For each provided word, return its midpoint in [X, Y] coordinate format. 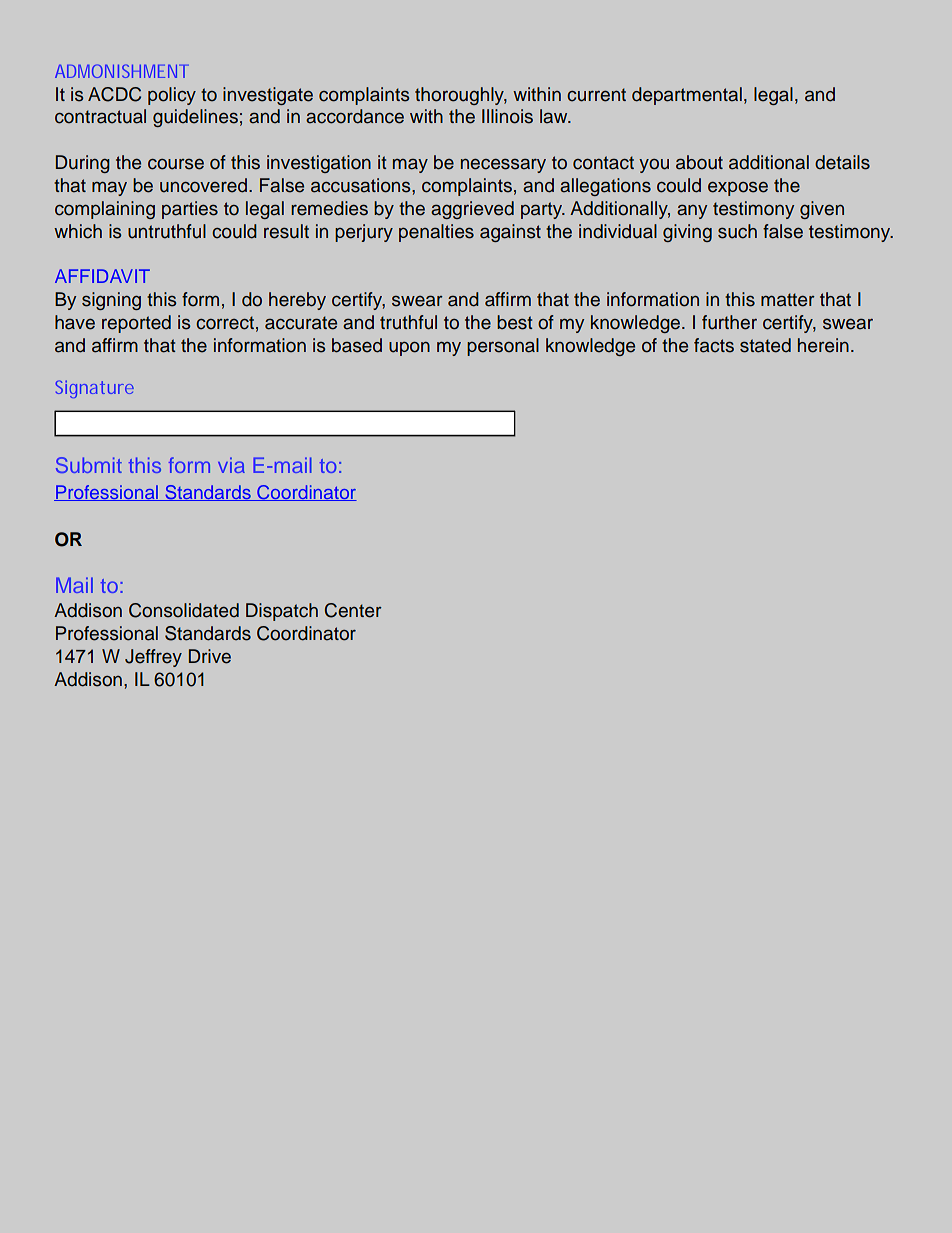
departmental [687, 96]
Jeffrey [153, 658]
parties [190, 210]
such [737, 231]
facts [714, 345]
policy [172, 96]
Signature [95, 389]
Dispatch [282, 612]
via [231, 465]
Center [353, 610]
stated [765, 345]
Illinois [507, 116]
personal [503, 347]
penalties [436, 233]
